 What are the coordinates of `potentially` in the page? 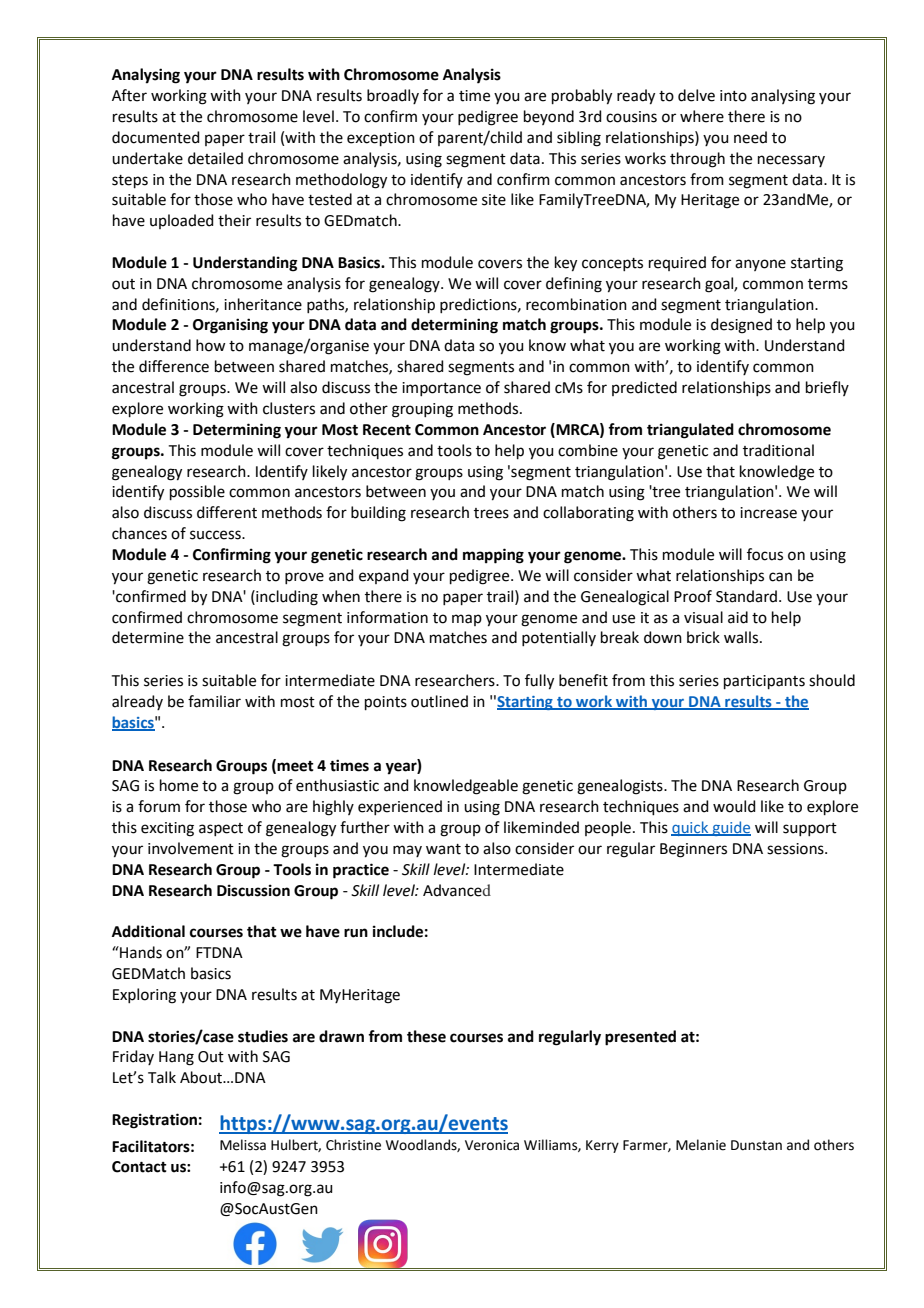 It's located at (559, 638).
